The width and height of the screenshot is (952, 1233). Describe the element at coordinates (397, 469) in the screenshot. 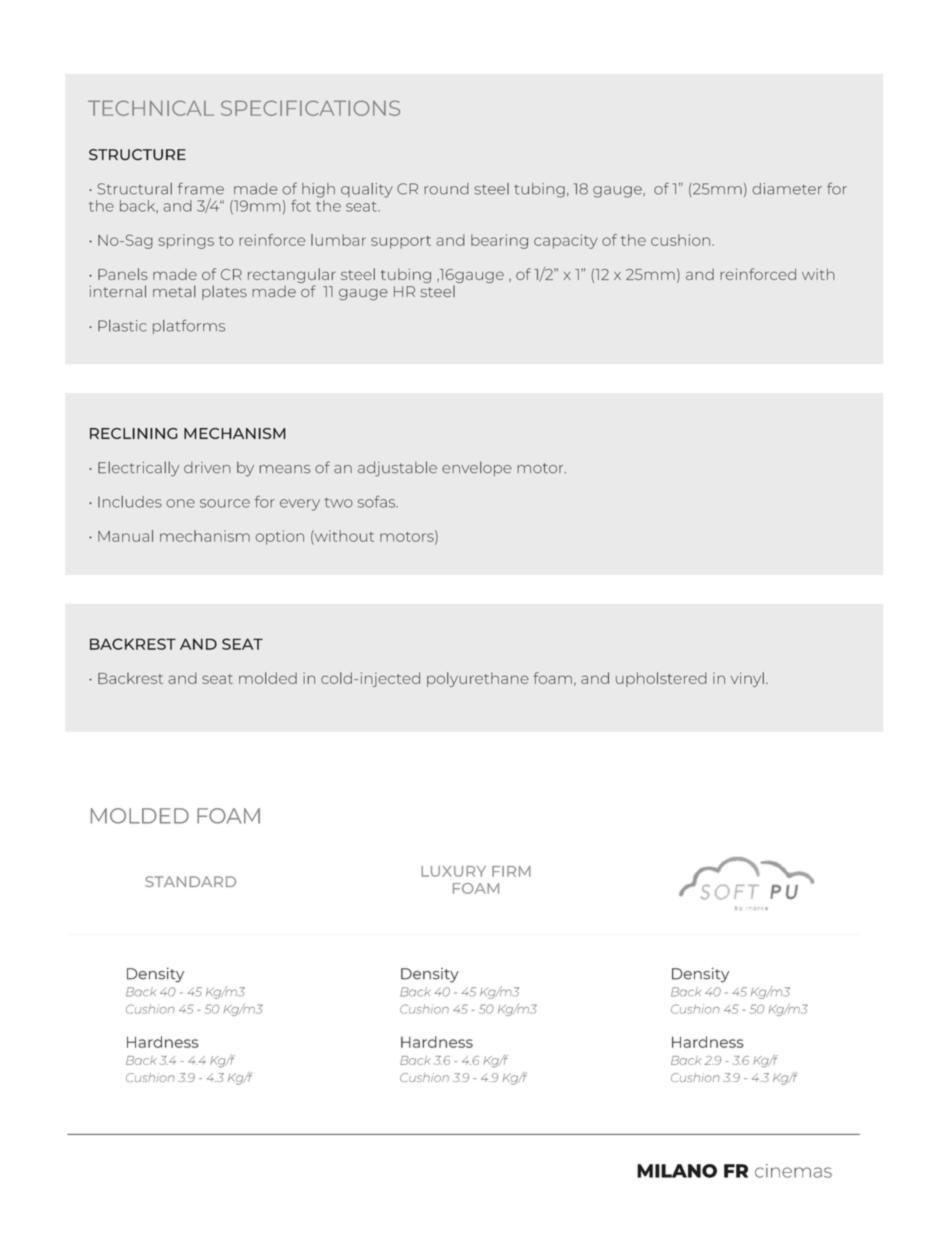

I see `adjustable` at that location.
